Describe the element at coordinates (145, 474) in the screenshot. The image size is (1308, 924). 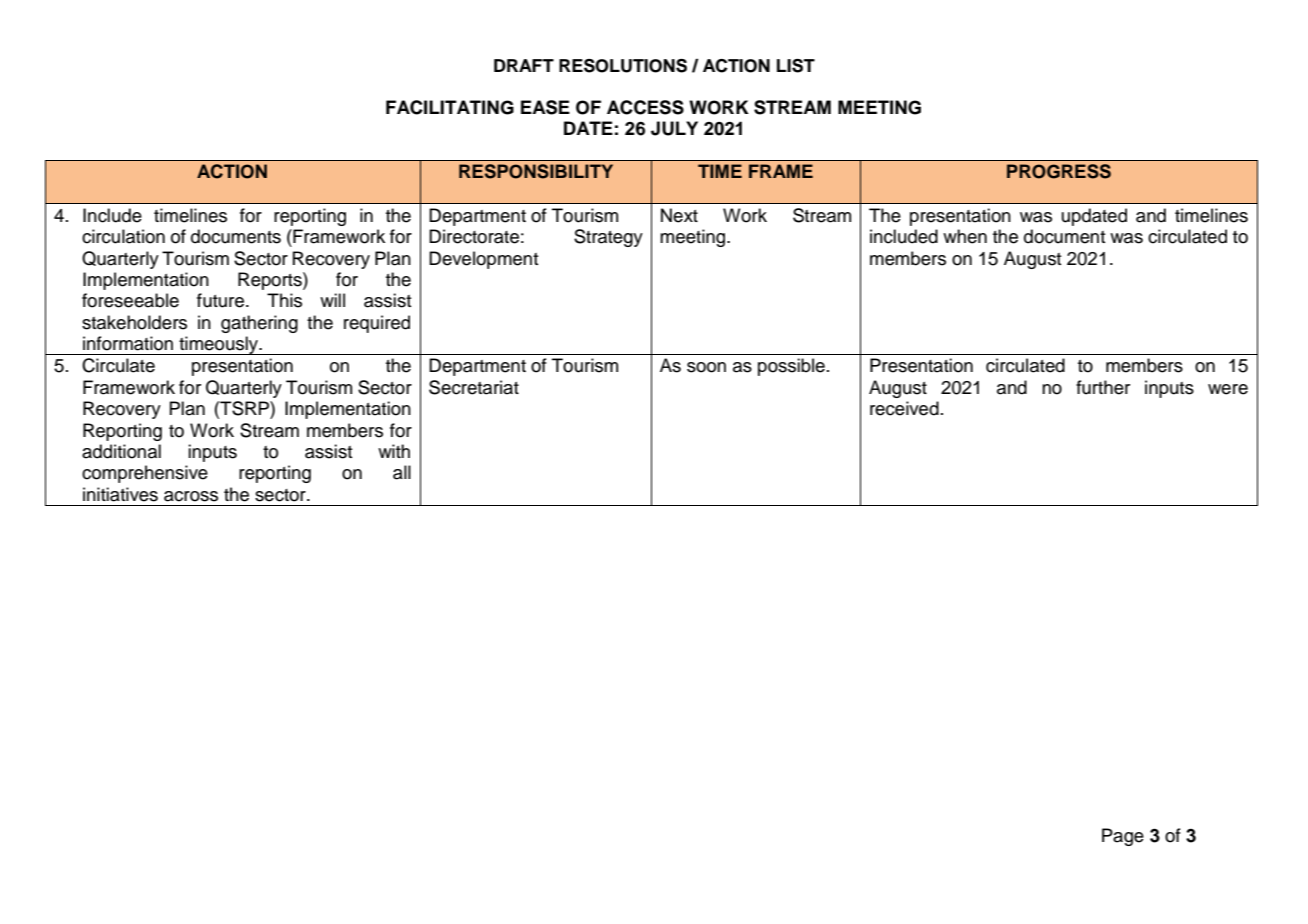
I see `comprehensive` at that location.
